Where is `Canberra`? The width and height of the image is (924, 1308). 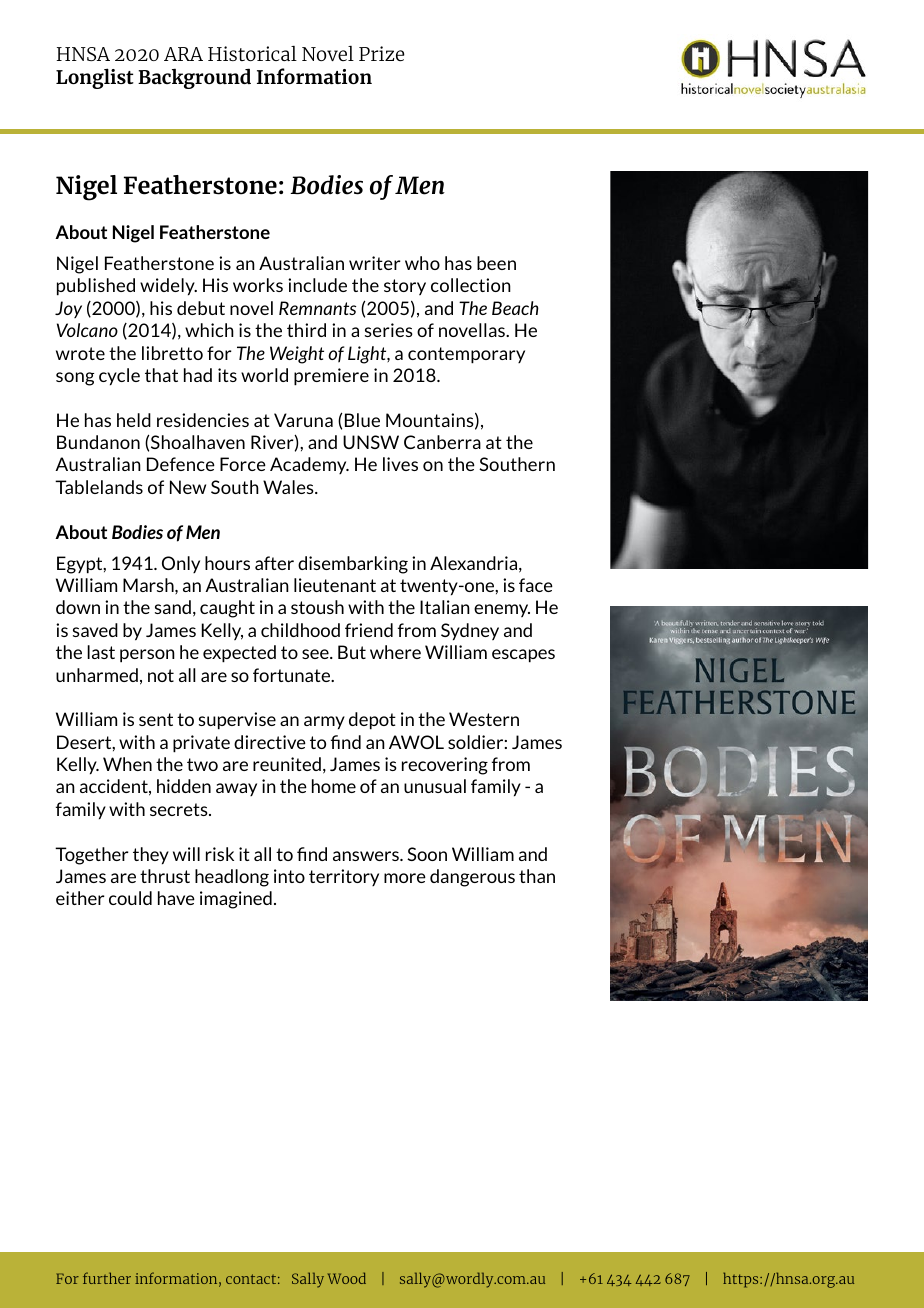
Canberra is located at coordinates (442, 442).
